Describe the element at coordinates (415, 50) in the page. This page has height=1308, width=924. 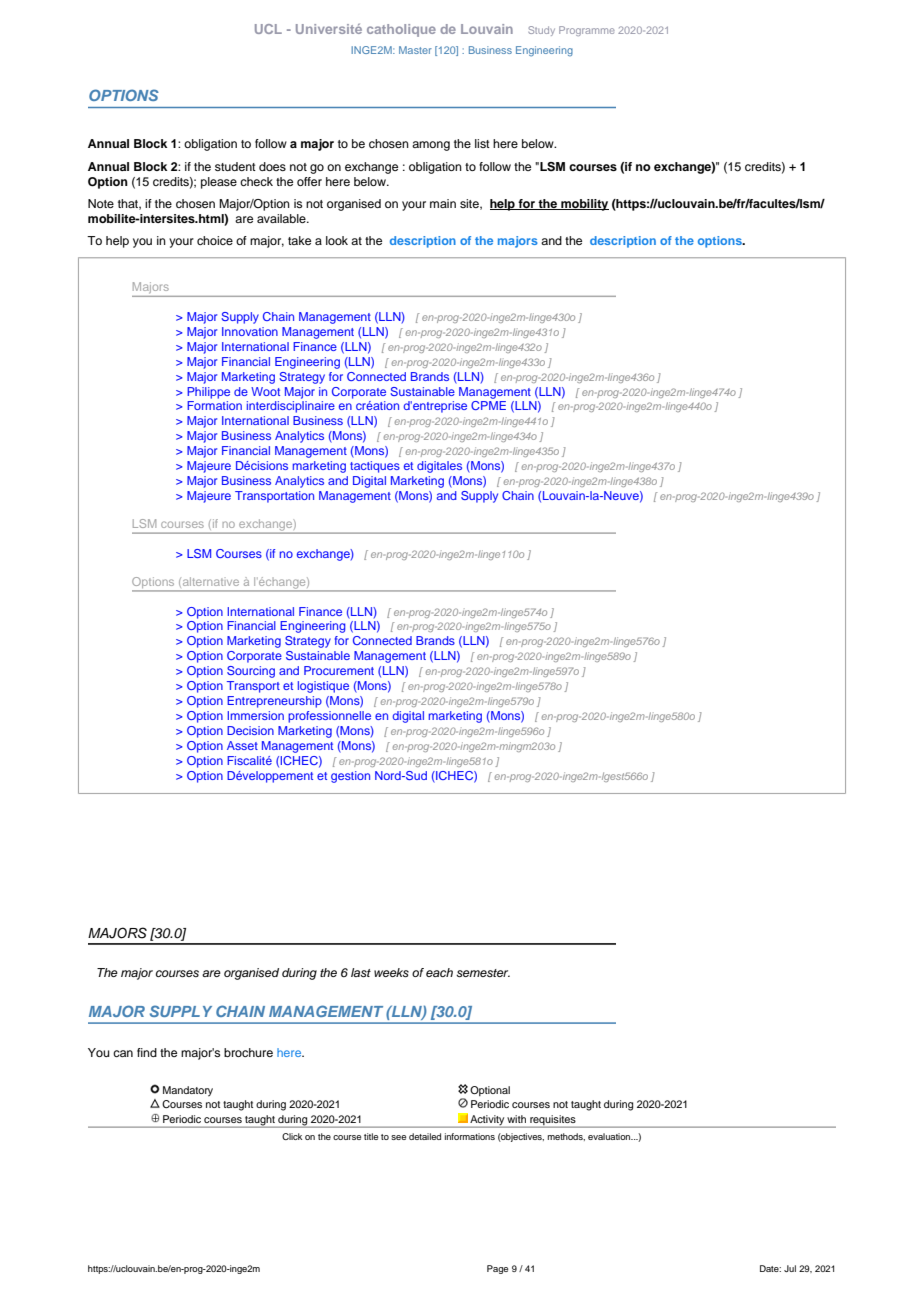
I see `Master` at that location.
